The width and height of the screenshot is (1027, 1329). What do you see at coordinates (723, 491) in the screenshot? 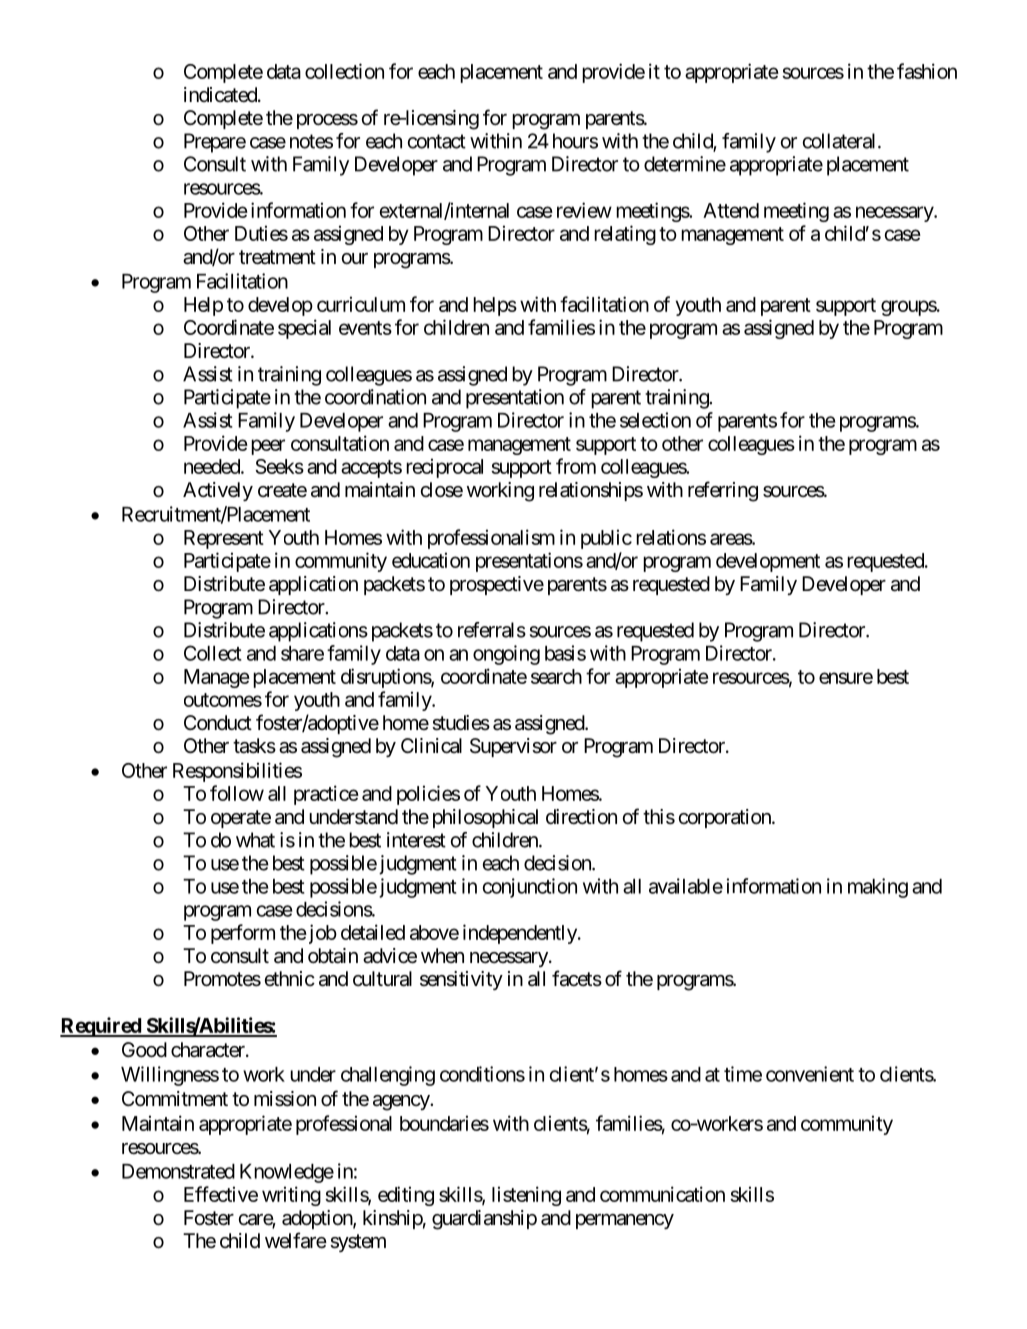
I see `referring` at bounding box center [723, 491].
